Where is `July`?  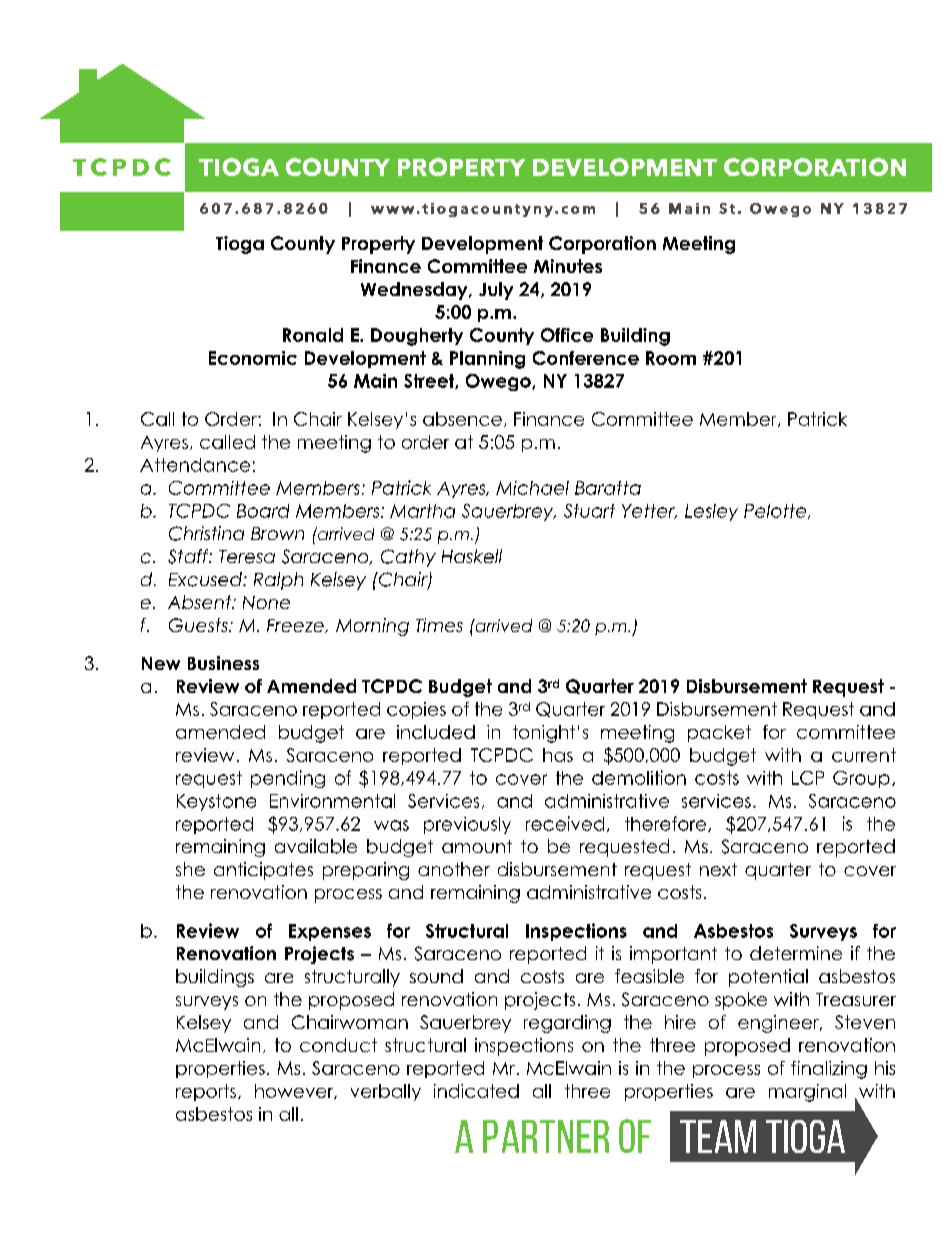
July is located at coordinates (496, 291).
